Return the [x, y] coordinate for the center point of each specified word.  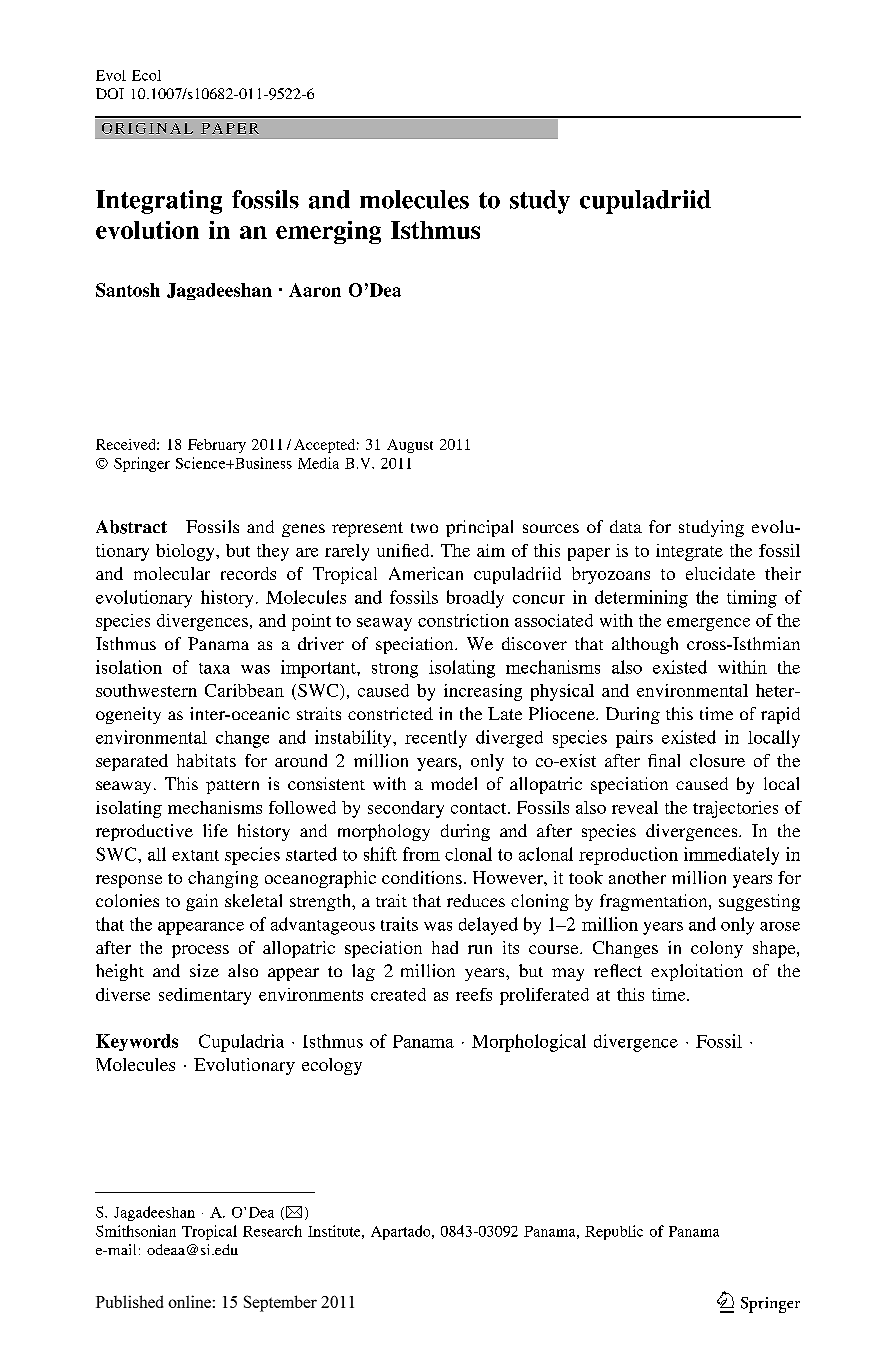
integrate [689, 552]
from [421, 854]
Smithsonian [136, 1231]
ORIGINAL [147, 128]
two [424, 528]
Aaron [315, 290]
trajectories [735, 809]
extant [195, 855]
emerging [328, 232]
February [217, 446]
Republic [614, 1232]
